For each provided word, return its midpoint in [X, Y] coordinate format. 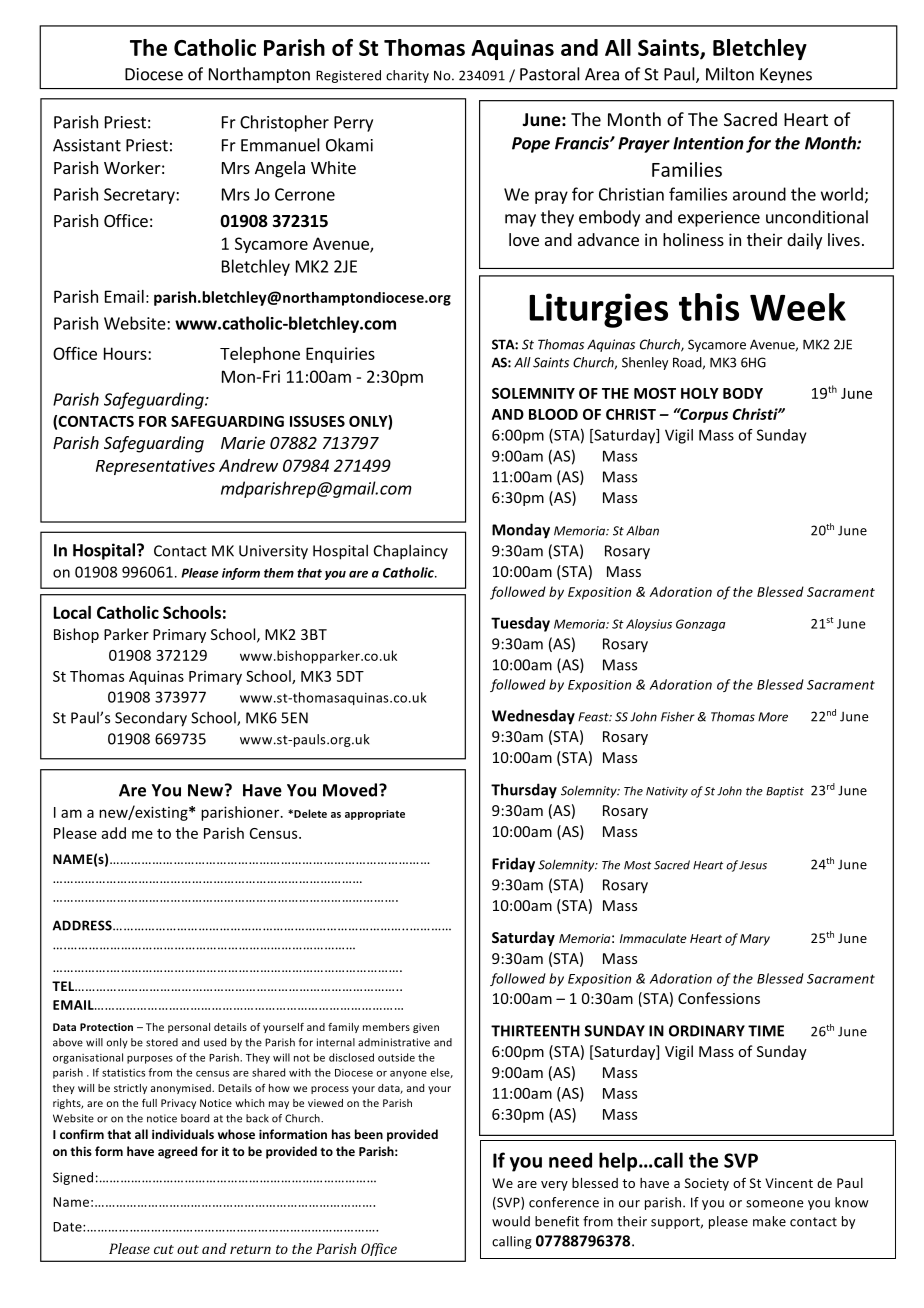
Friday [513, 865]
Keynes [786, 75]
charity [407, 76]
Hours [126, 353]
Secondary [151, 719]
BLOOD [553, 414]
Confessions [719, 998]
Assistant [87, 145]
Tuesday [520, 624]
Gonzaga [700, 625]
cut [164, 1249]
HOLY [700, 393]
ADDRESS [83, 925]
